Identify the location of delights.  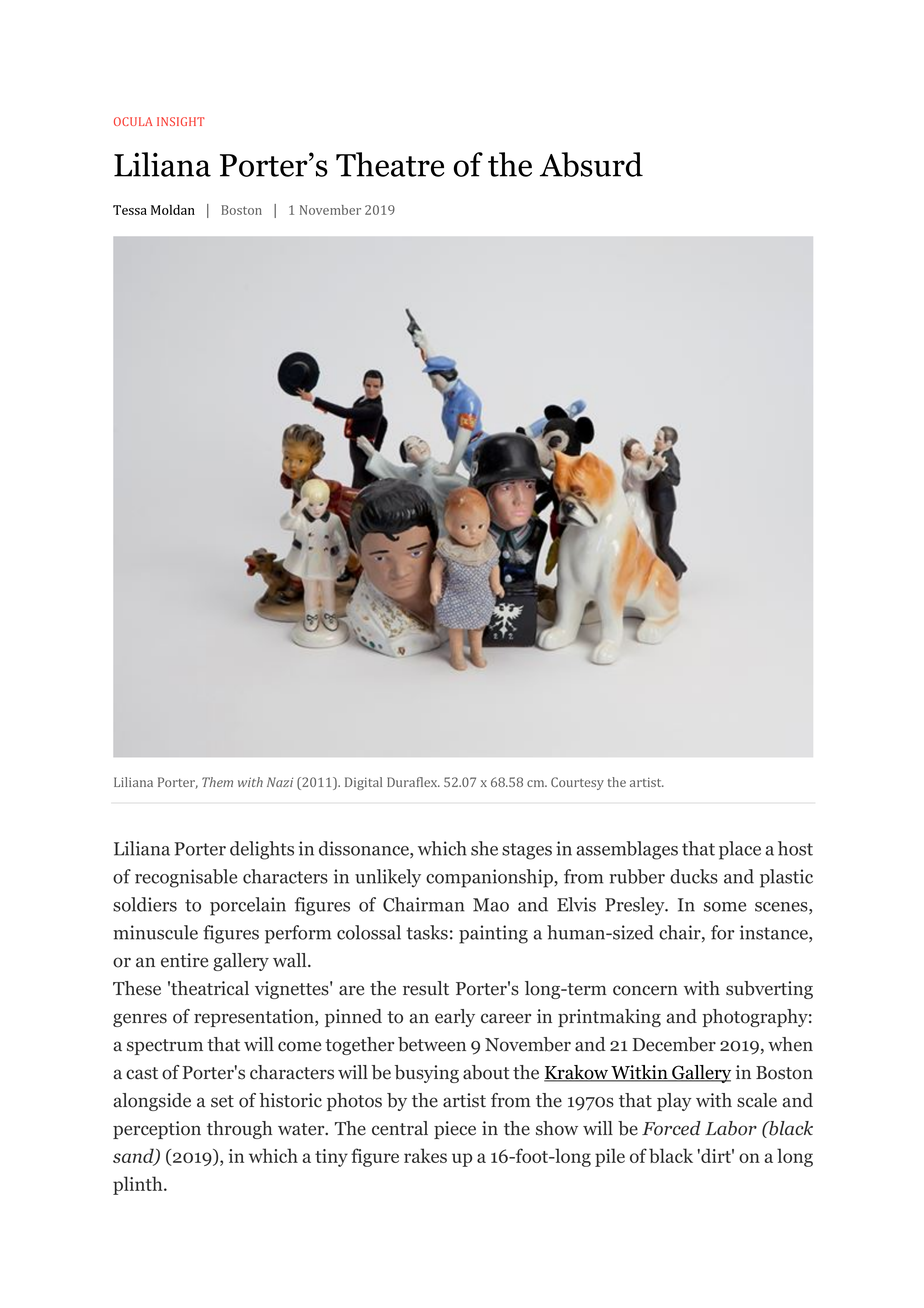
(262, 850).
